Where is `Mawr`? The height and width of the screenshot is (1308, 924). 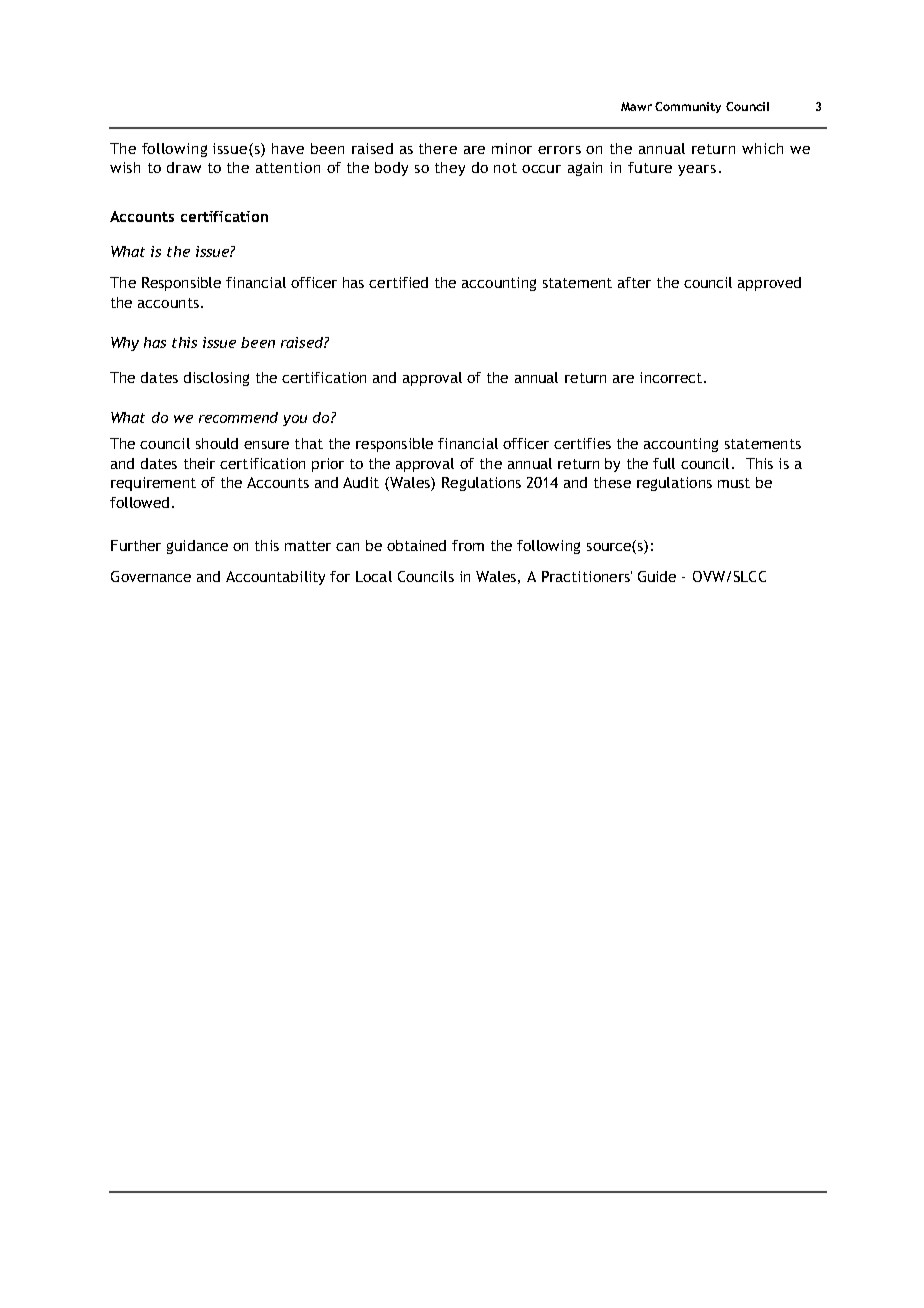 Mawr is located at coordinates (636, 106).
